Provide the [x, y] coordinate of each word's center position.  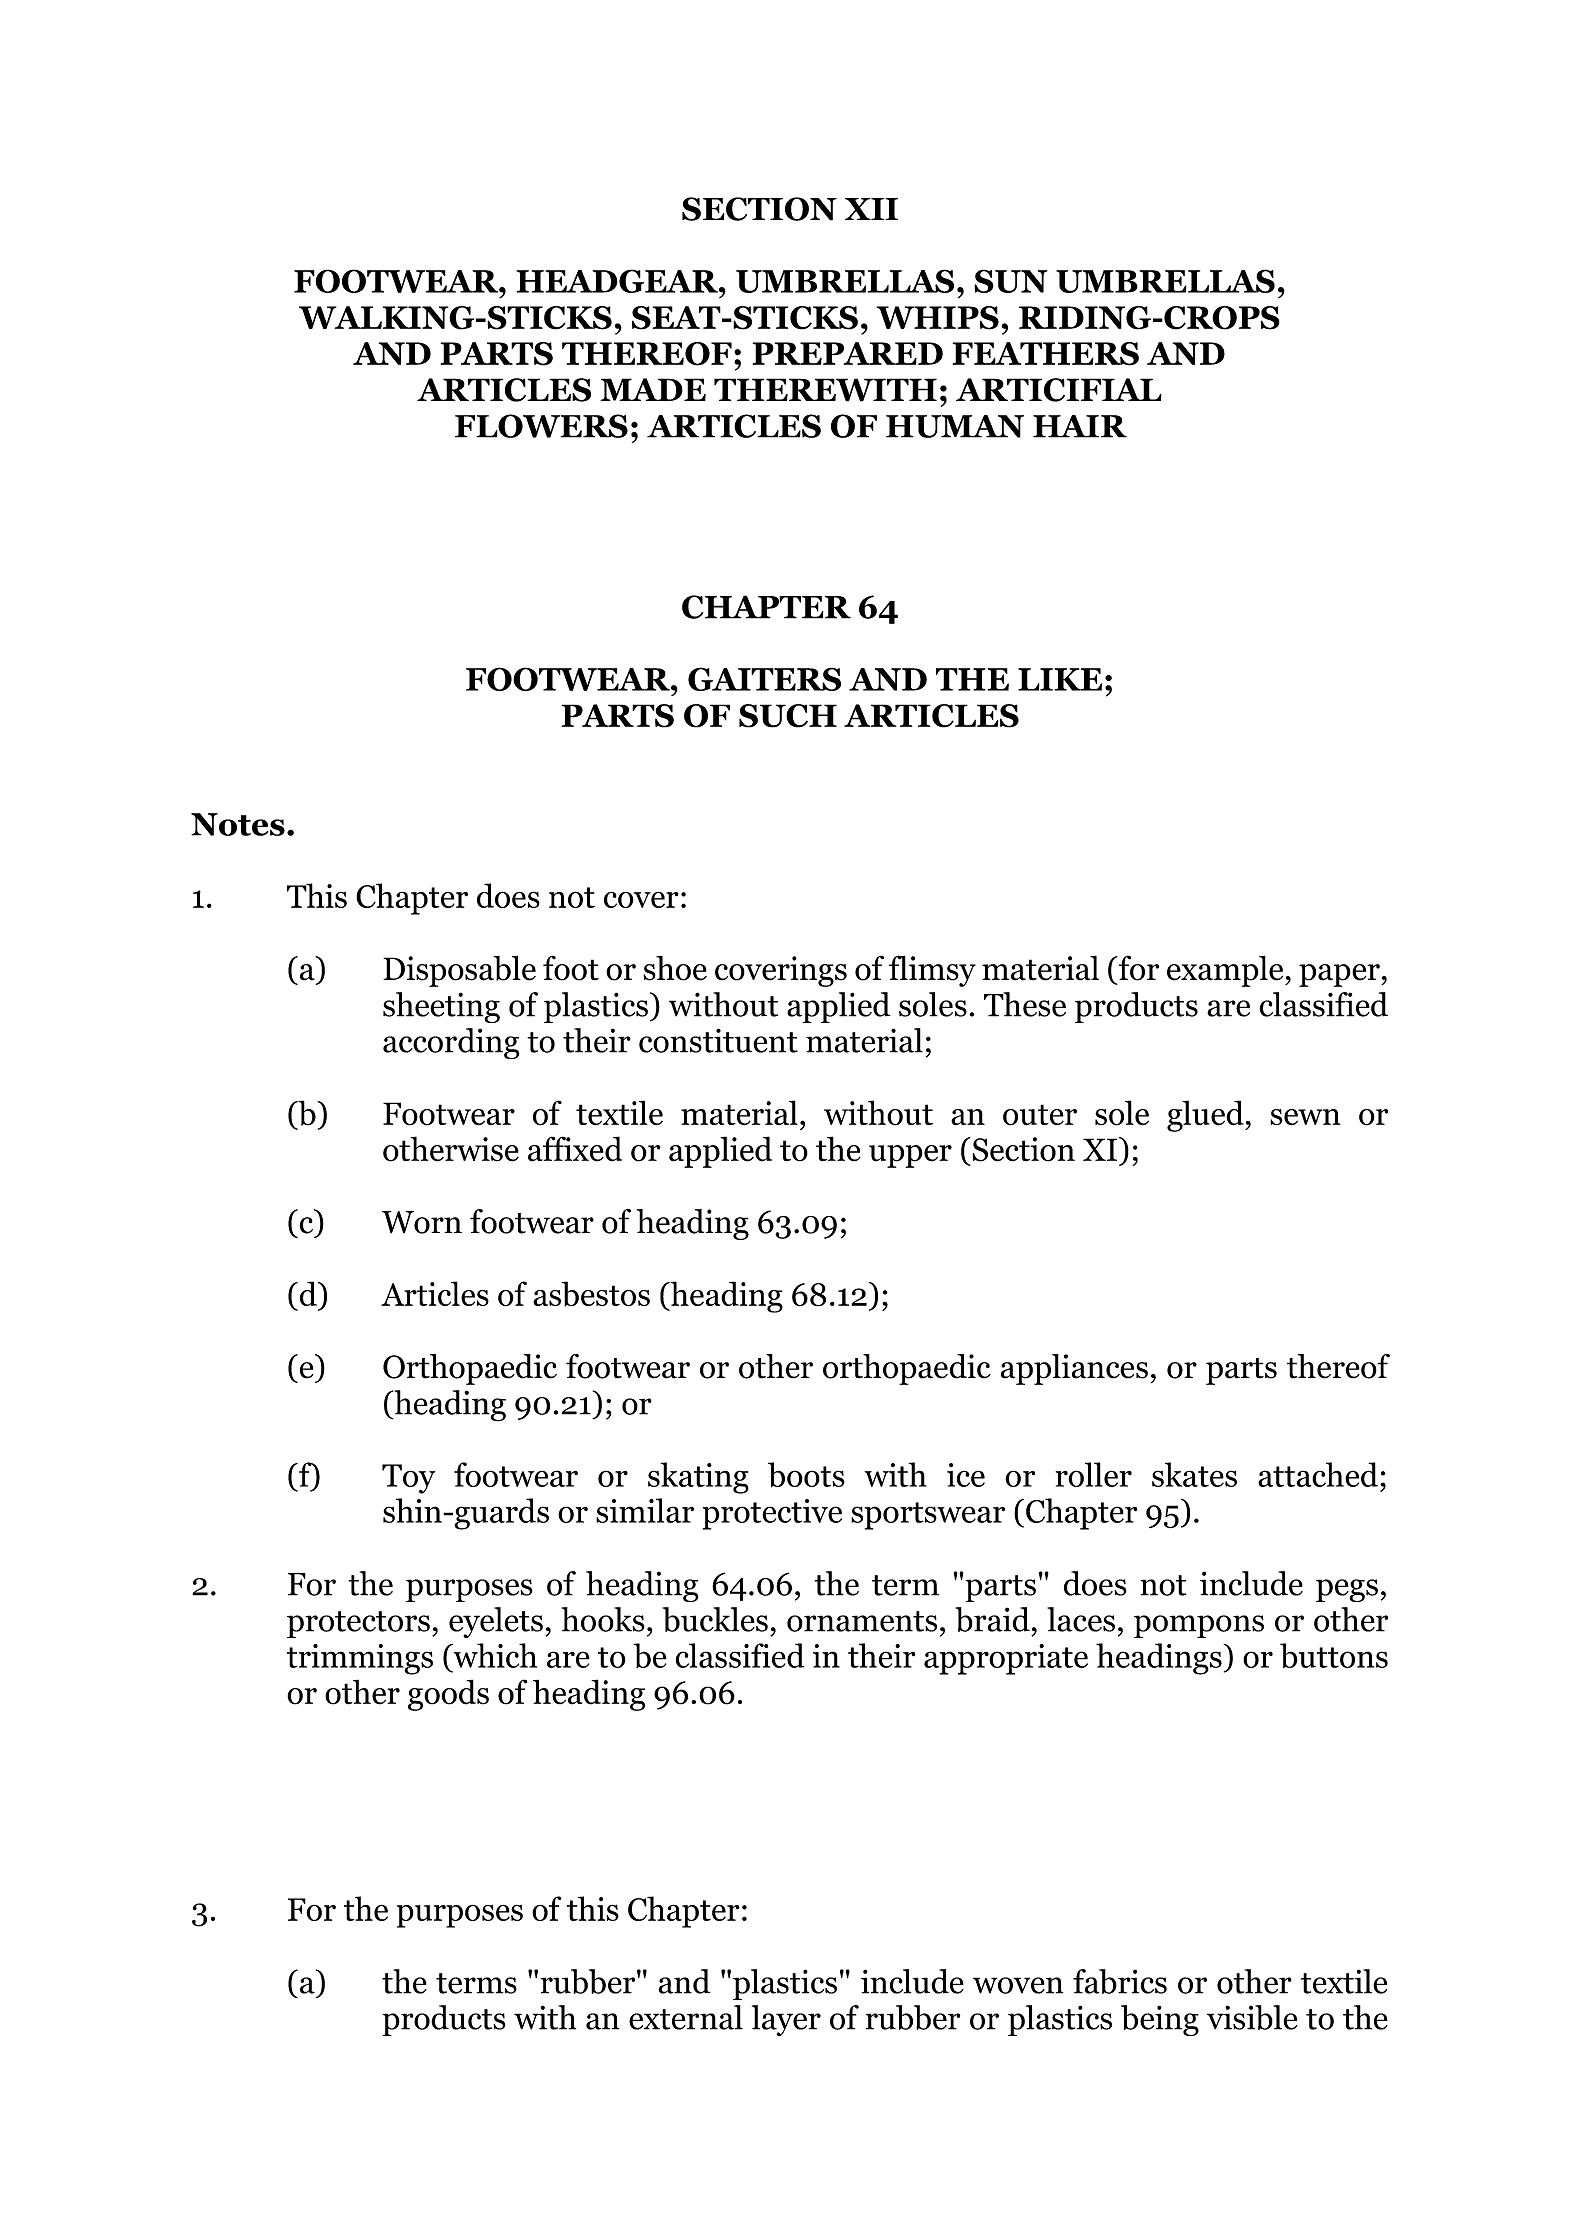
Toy [408, 1479]
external [686, 2017]
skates [1194, 1474]
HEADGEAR [618, 281]
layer [786, 2020]
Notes [238, 824]
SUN [1010, 281]
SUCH [788, 716]
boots [806, 1475]
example [1226, 971]
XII [871, 209]
